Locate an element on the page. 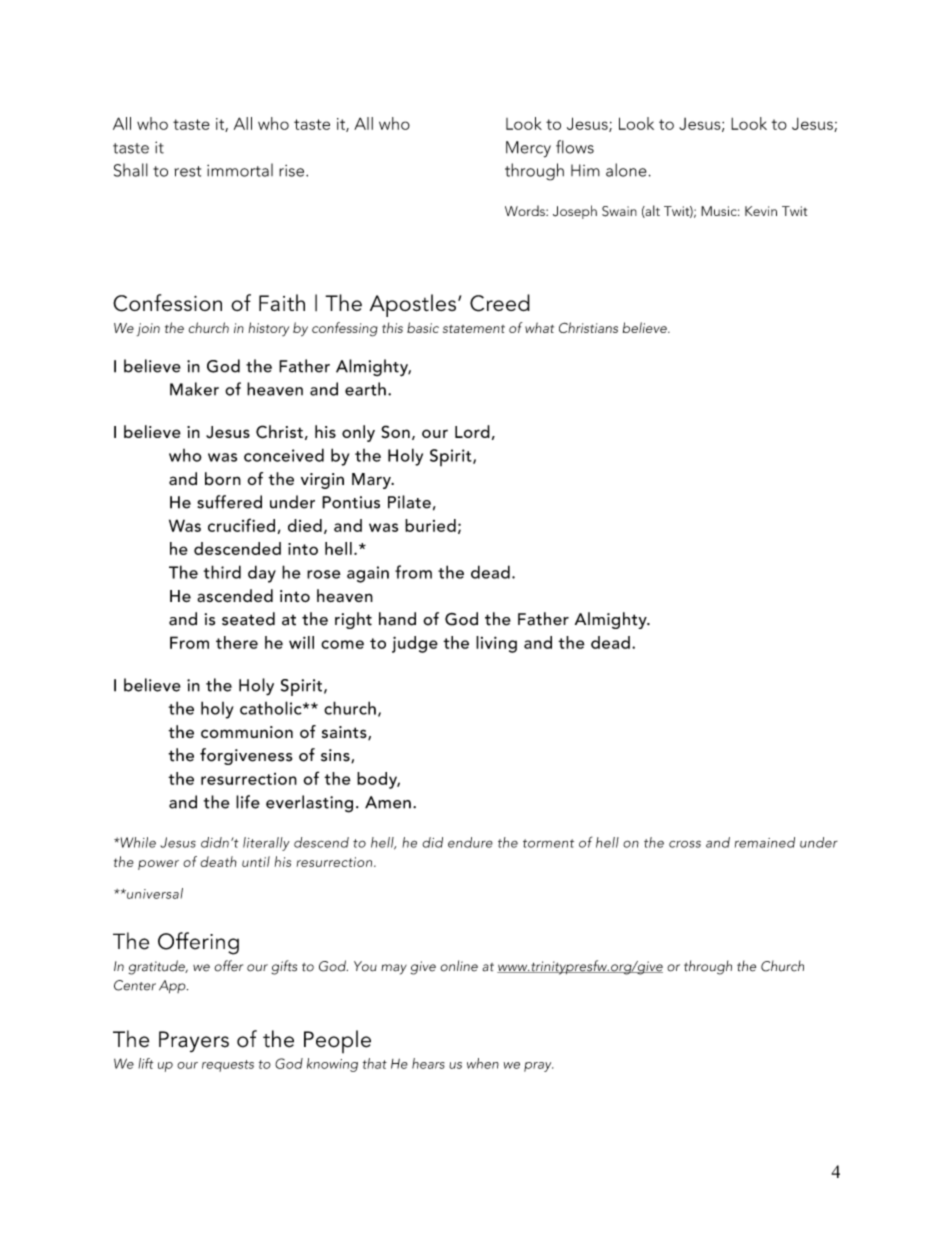 The height and width of the page is (1233, 952). Lord is located at coordinates (472, 431).
